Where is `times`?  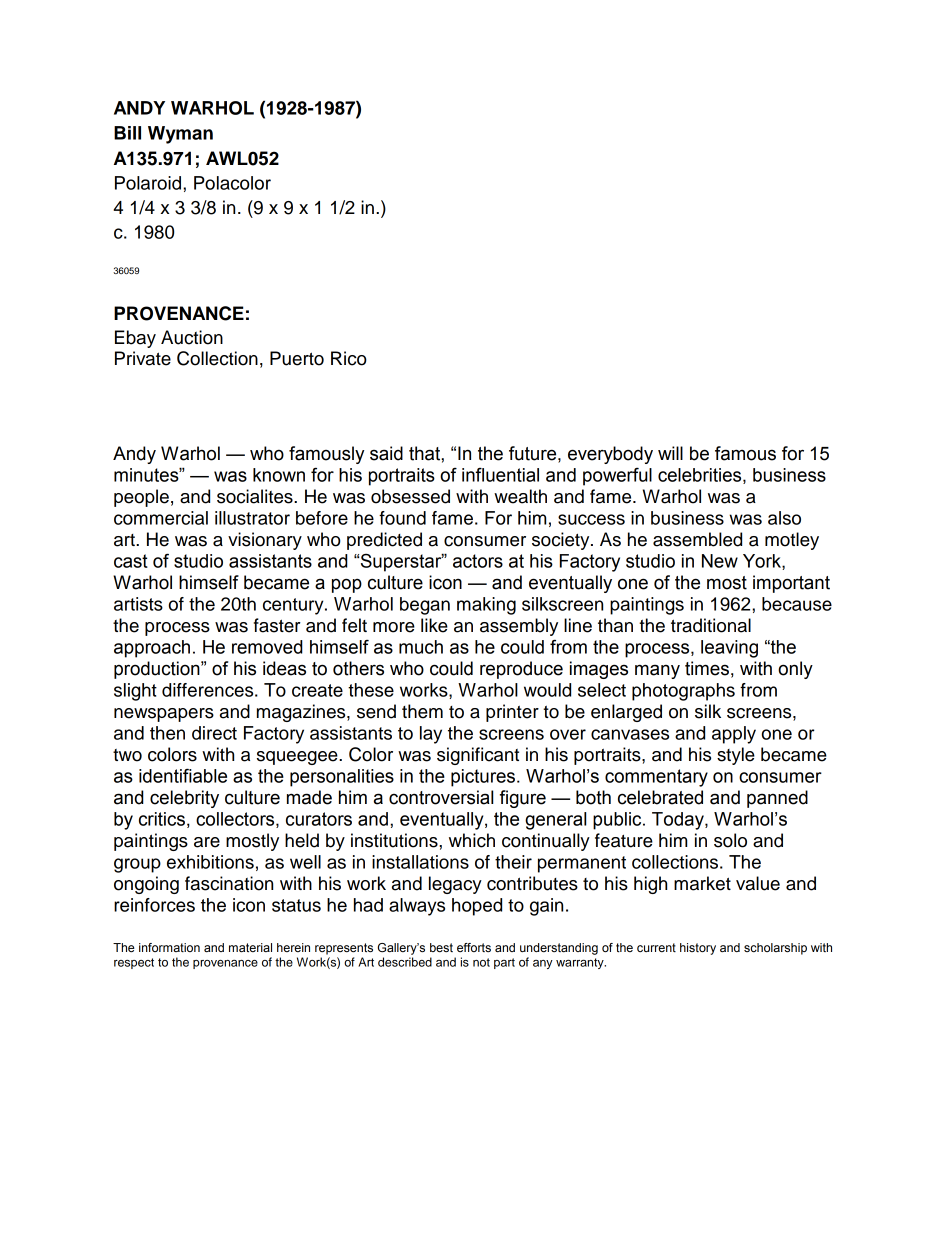
times is located at coordinates (707, 668).
